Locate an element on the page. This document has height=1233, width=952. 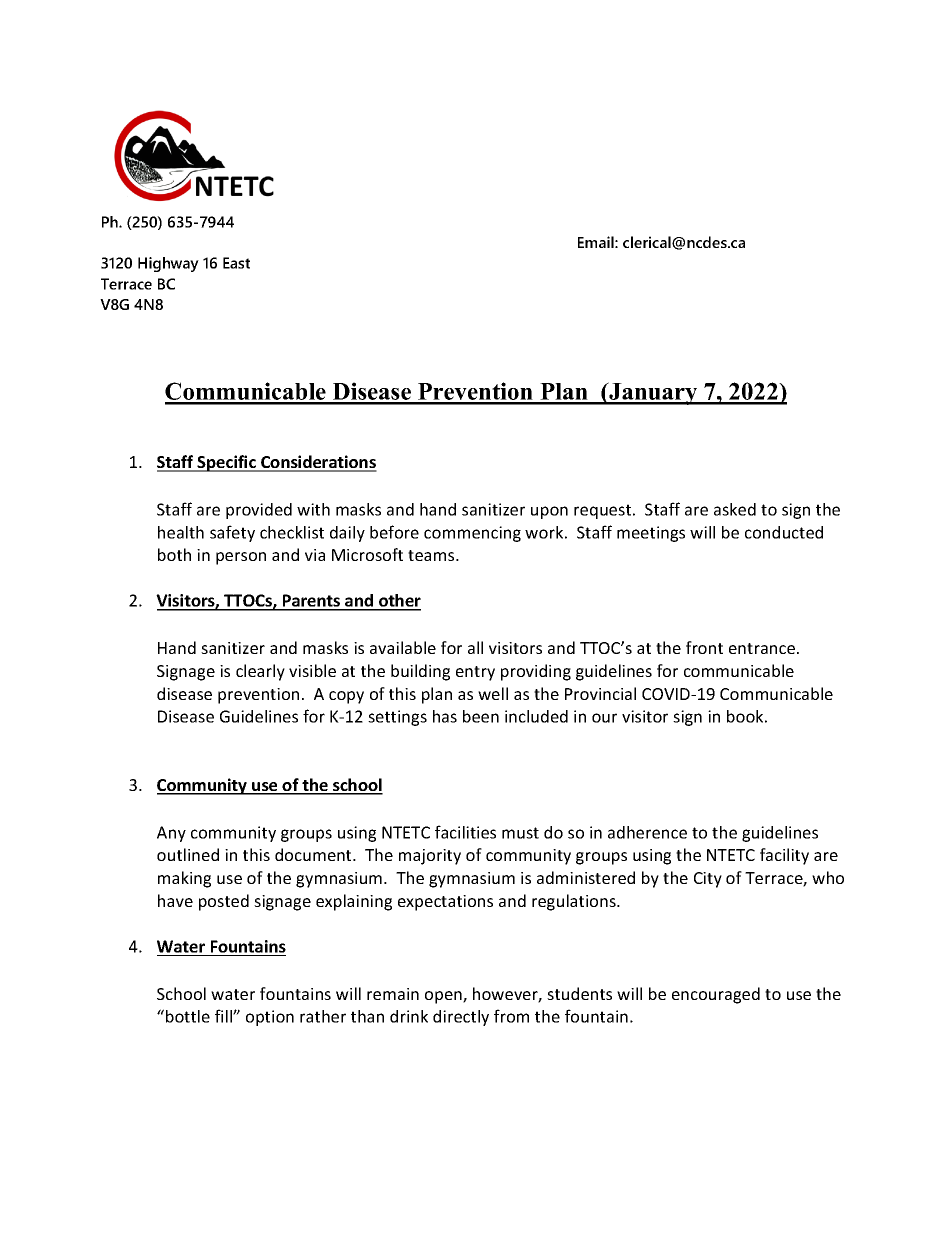
conducted is located at coordinates (784, 532).
